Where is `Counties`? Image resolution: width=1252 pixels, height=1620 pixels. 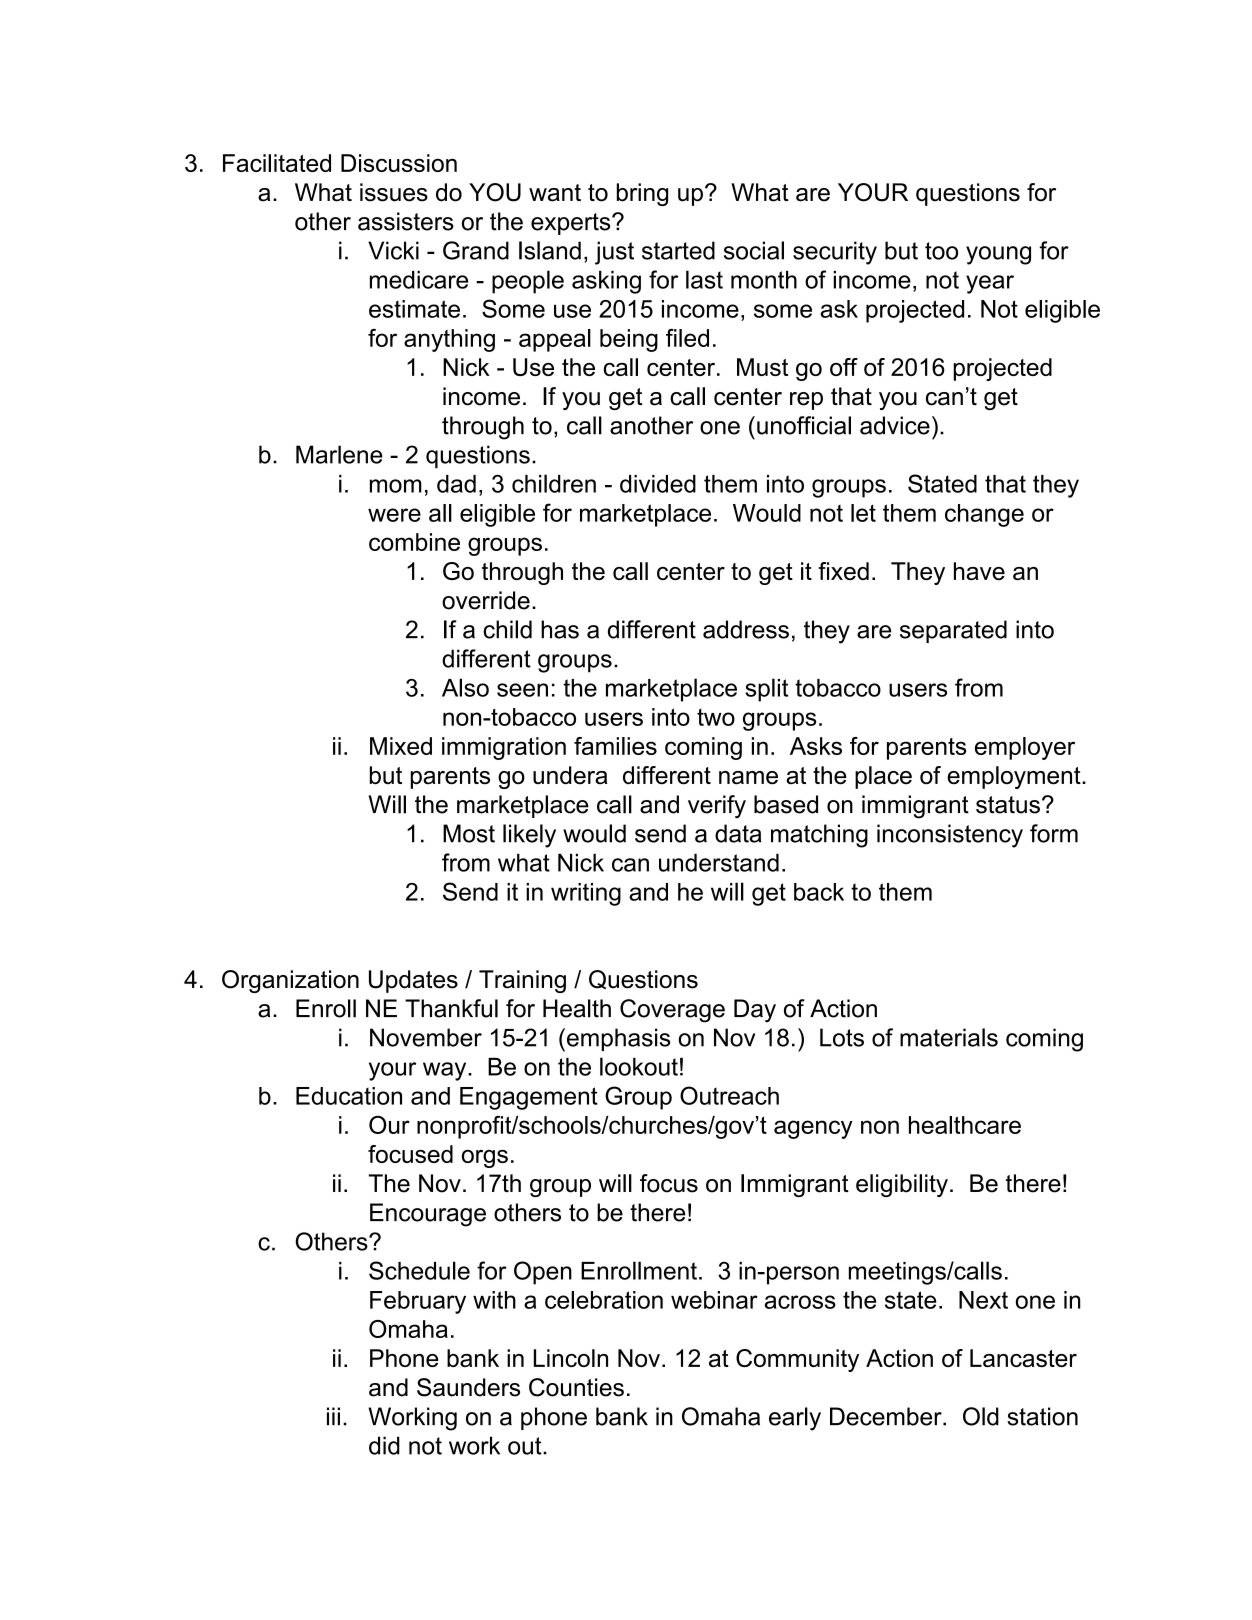 Counties is located at coordinates (576, 1387).
